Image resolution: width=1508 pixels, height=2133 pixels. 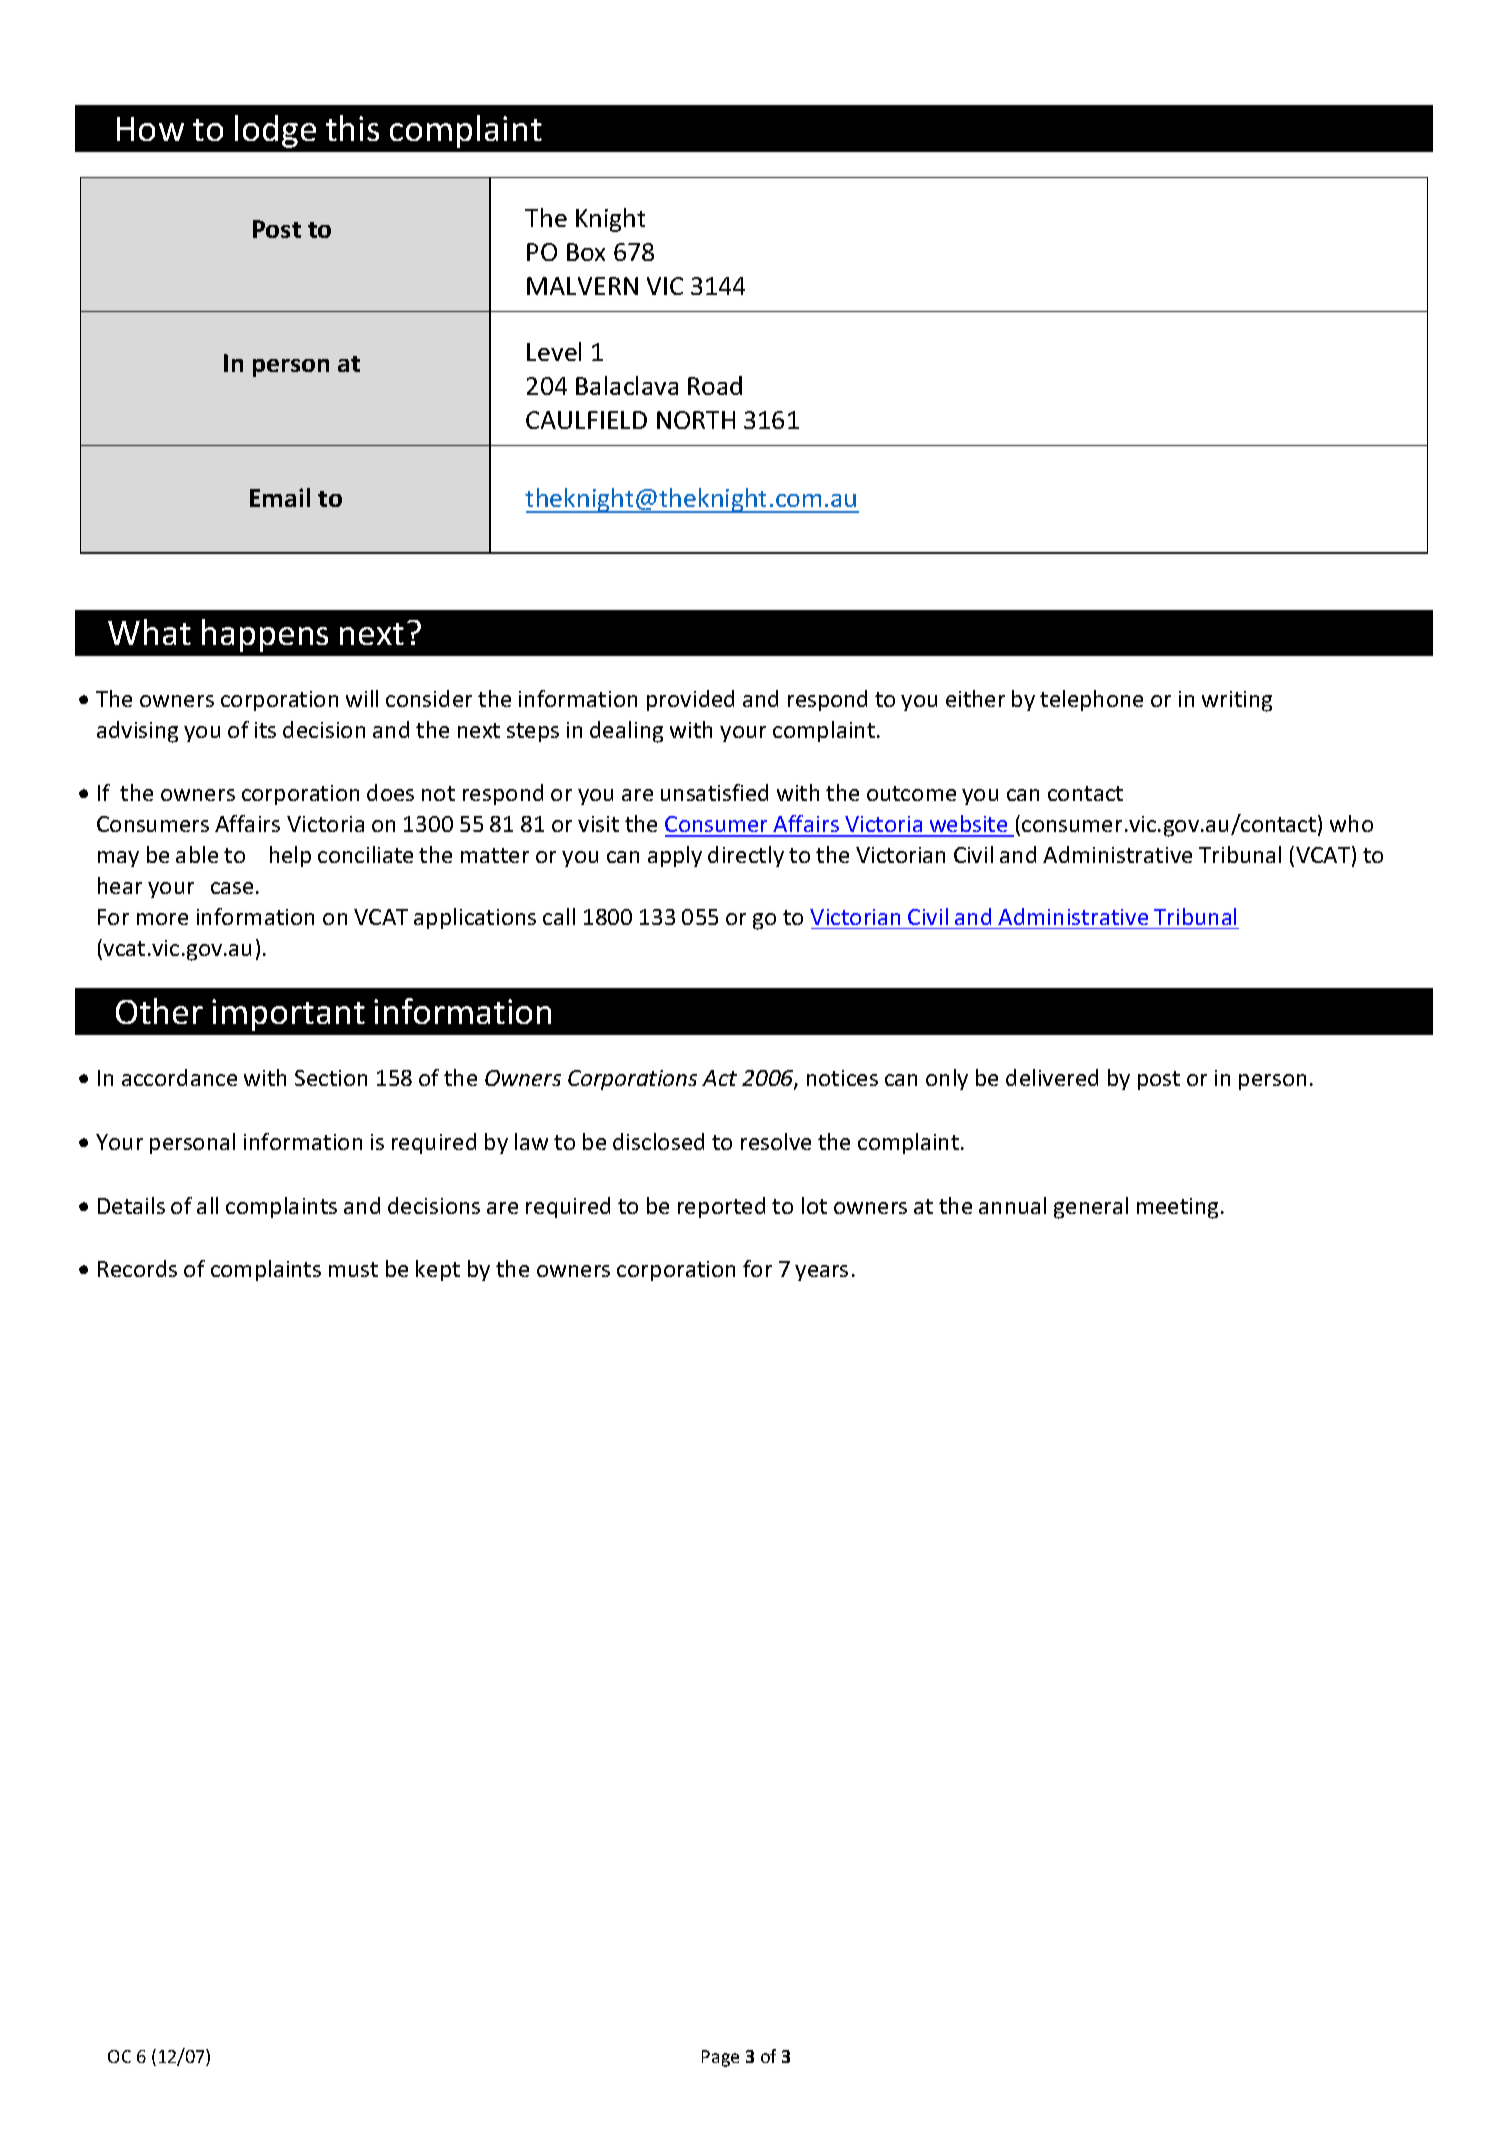 What do you see at coordinates (1237, 701) in the screenshot?
I see `writing` at bounding box center [1237, 701].
